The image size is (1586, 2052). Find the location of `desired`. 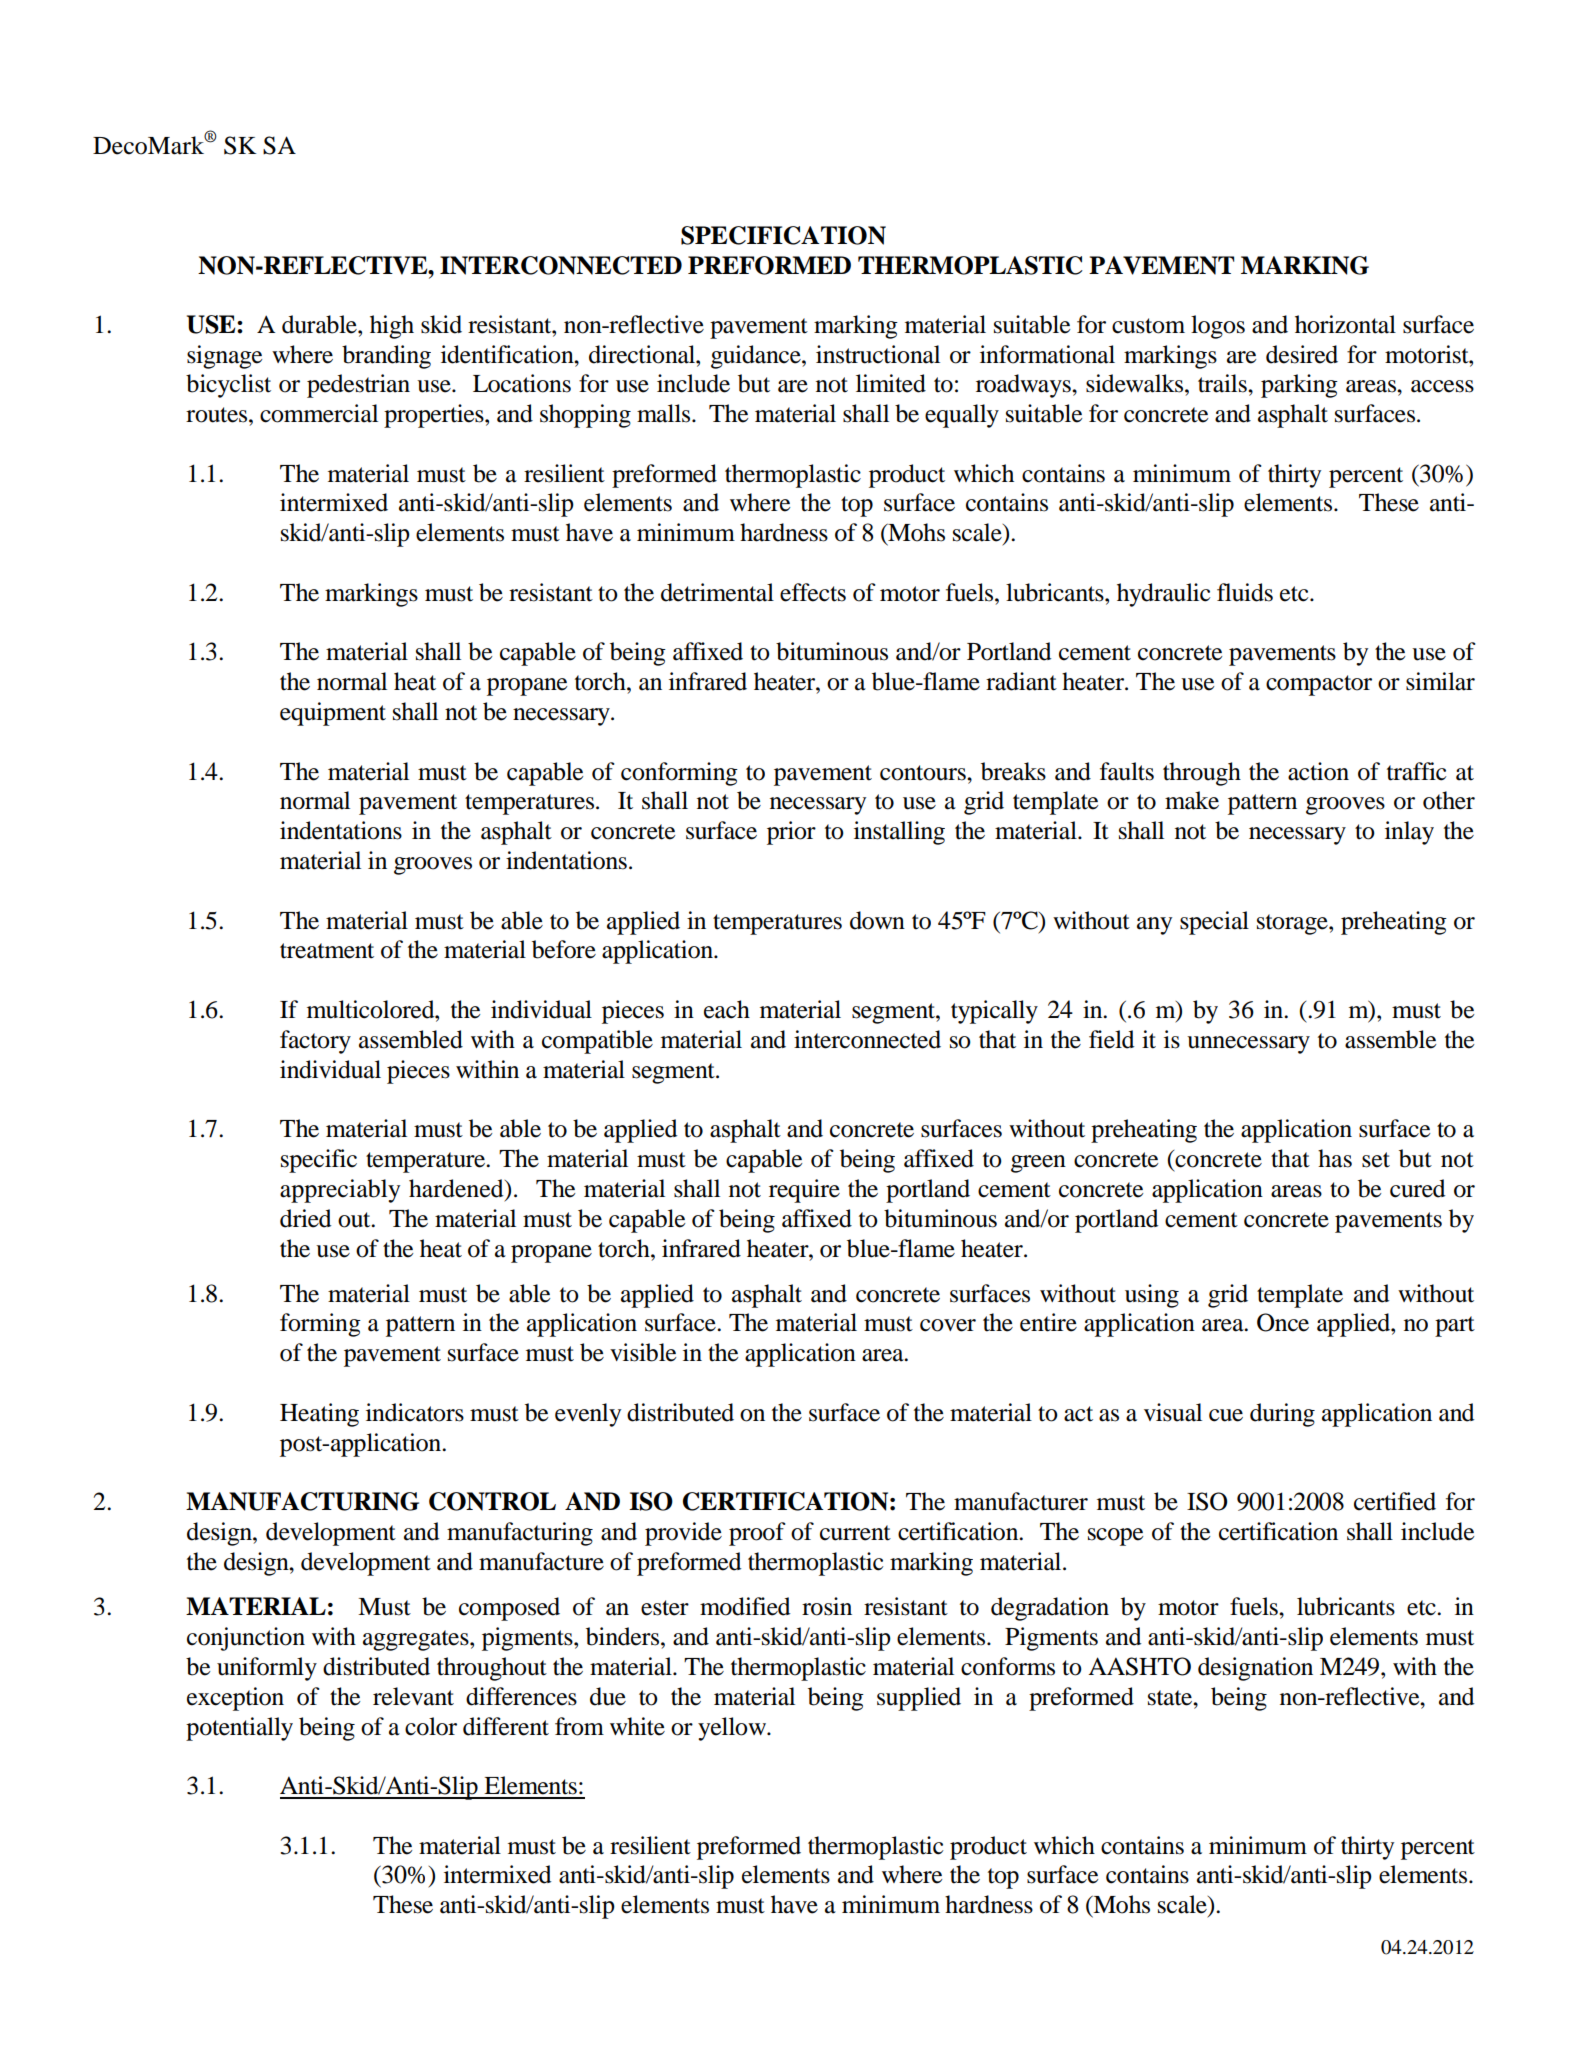

desired is located at coordinates (1302, 354).
